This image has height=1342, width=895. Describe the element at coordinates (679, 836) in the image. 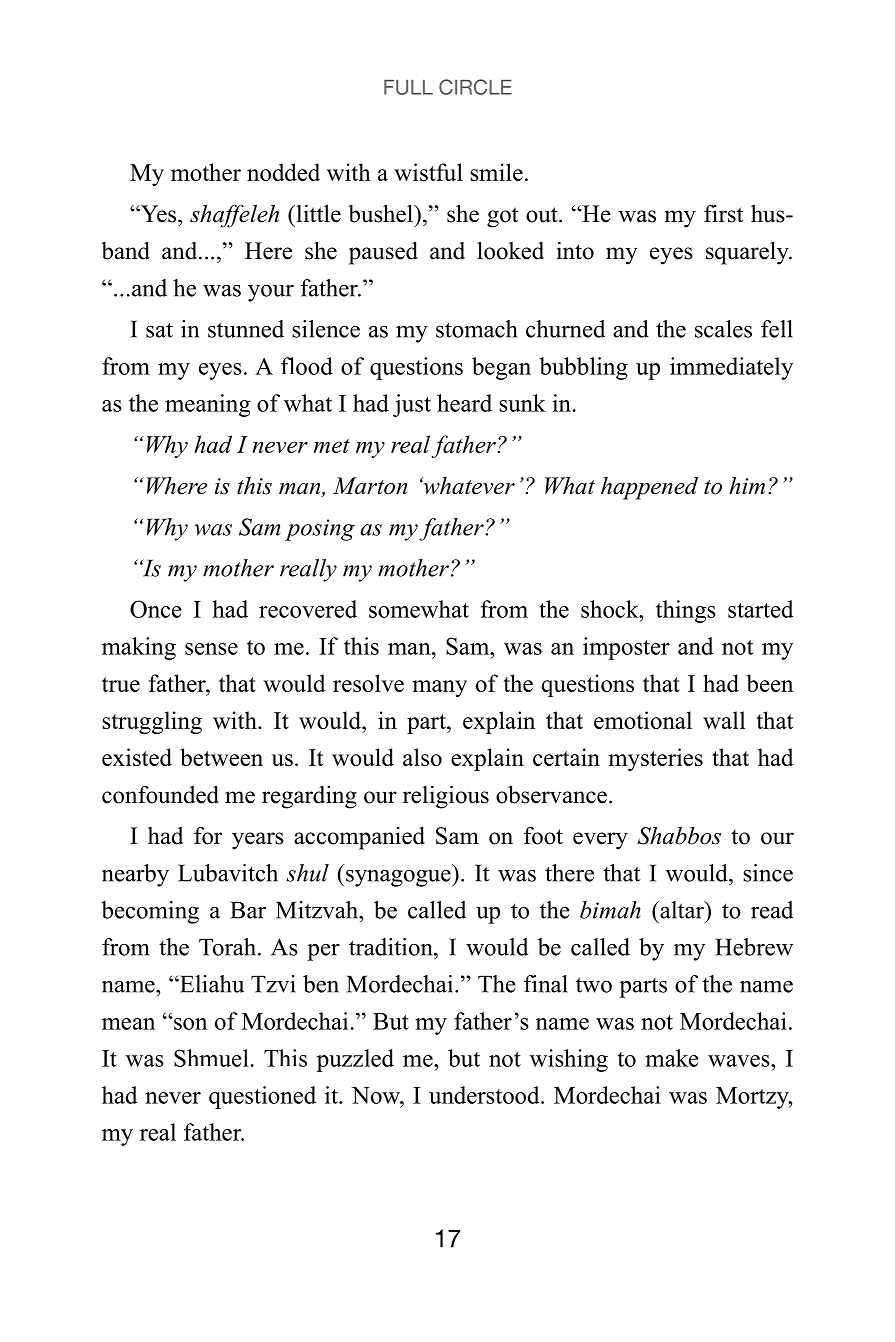

I see `Shabbos` at that location.
